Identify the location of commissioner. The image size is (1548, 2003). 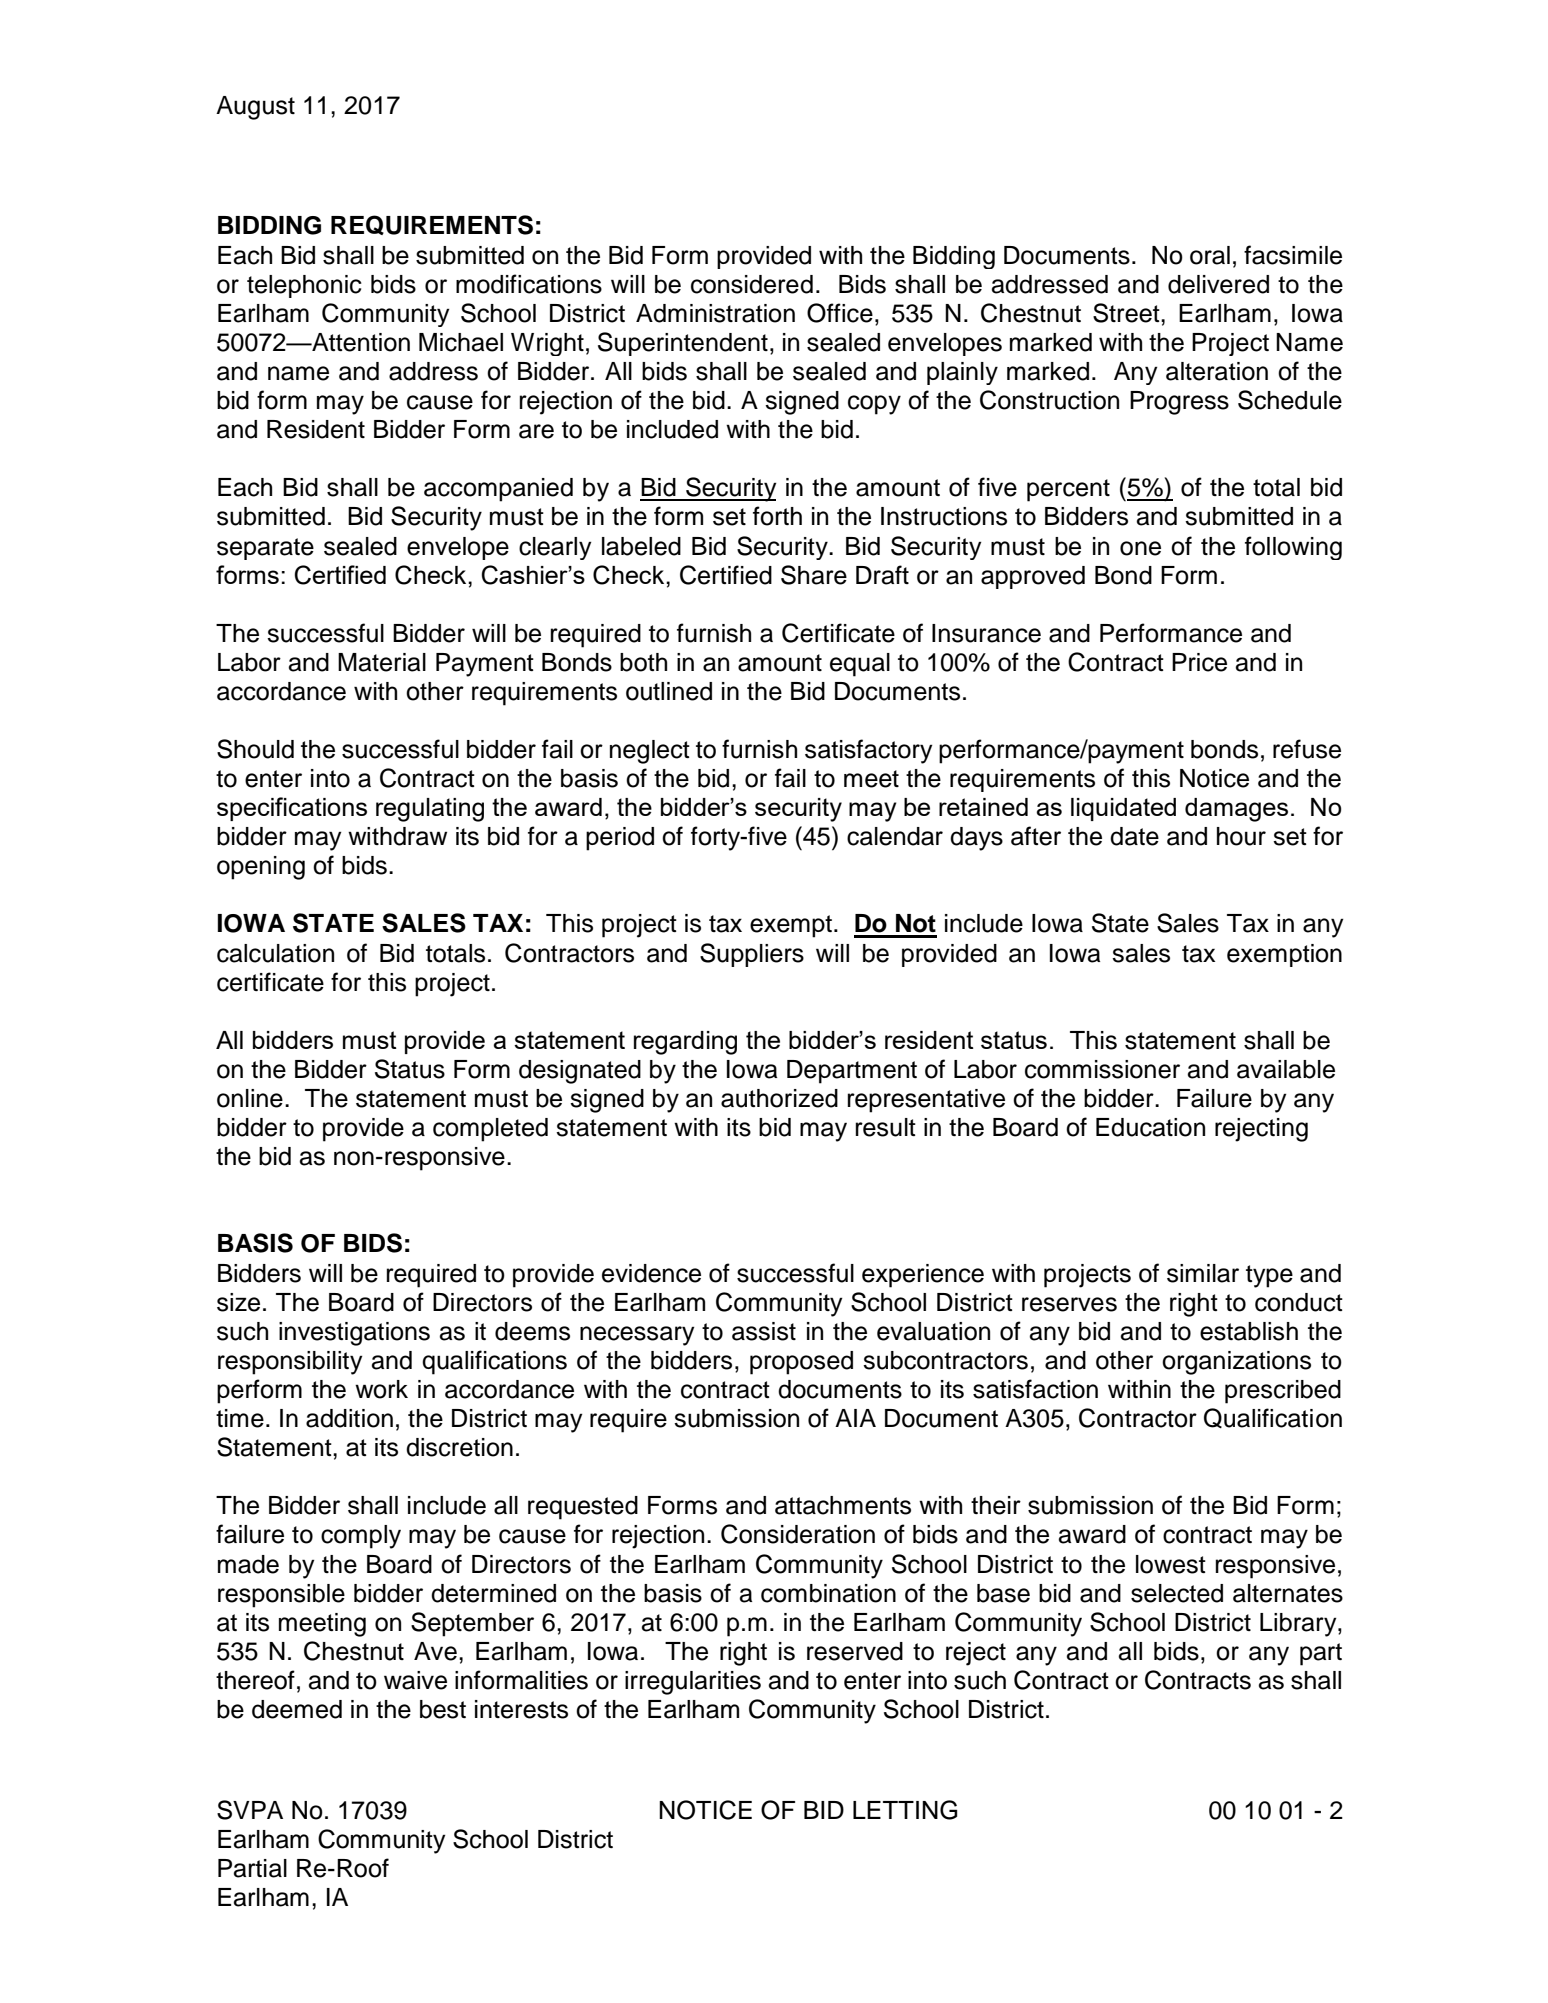
(1102, 1069).
